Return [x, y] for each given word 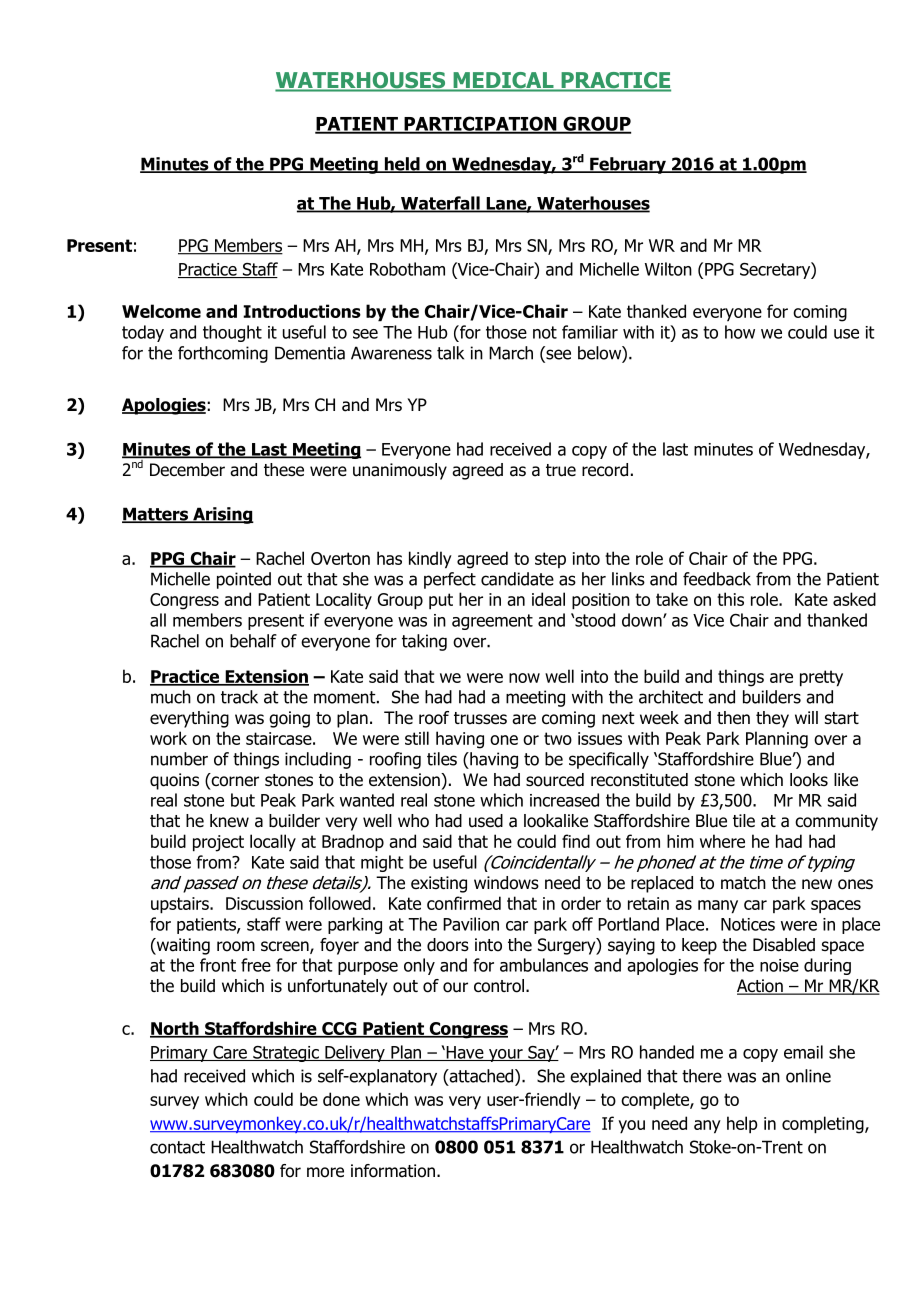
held [402, 165]
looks [809, 780]
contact [177, 1147]
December [187, 470]
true [561, 470]
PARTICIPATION [480, 124]
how [740, 332]
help [742, 1125]
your [506, 1055]
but [243, 800]
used [486, 821]
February [628, 165]
